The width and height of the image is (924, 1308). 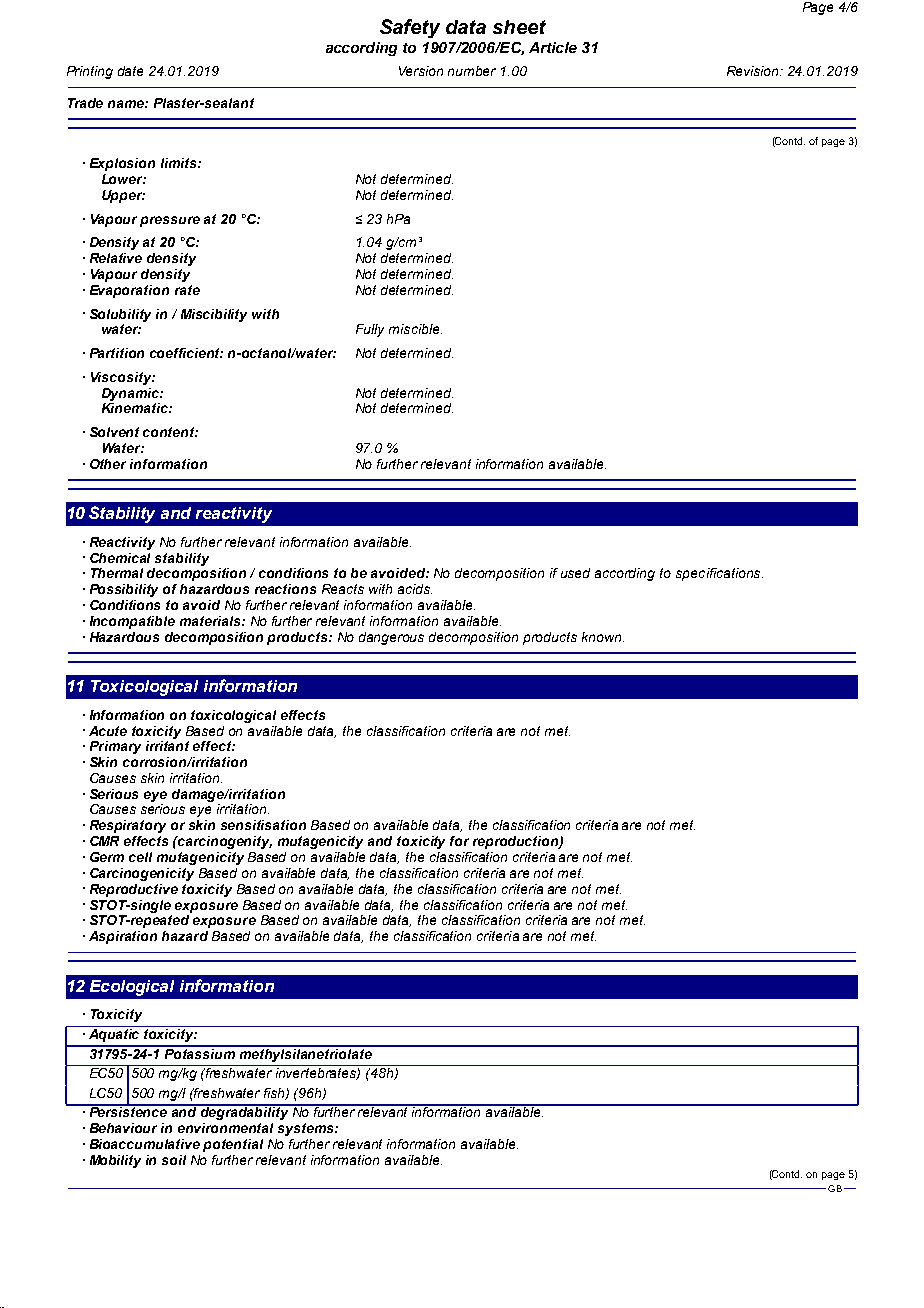 I want to click on Article, so click(x=553, y=47).
